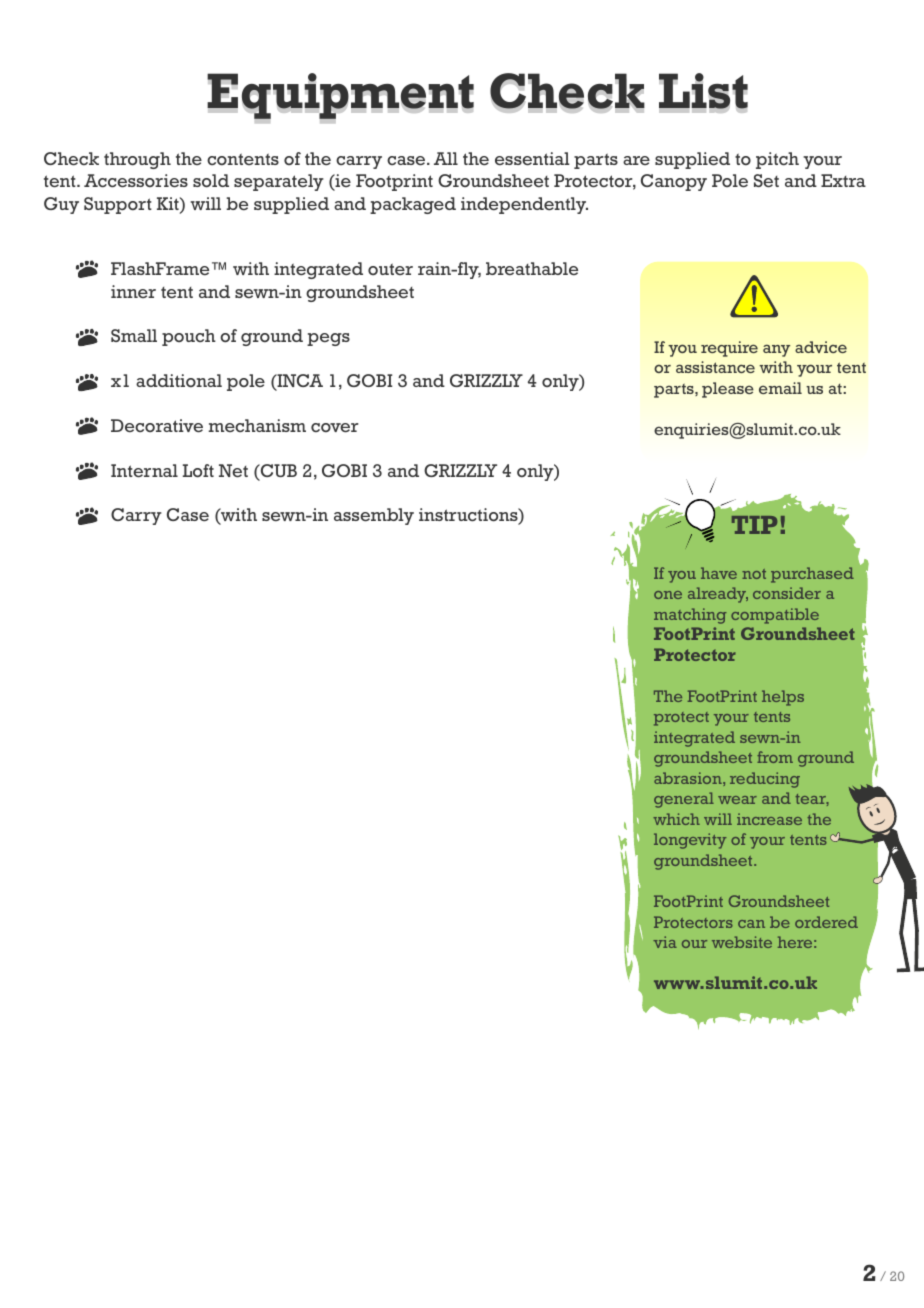 The width and height of the screenshot is (924, 1308). Describe the element at coordinates (703, 94) in the screenshot. I see `List` at that location.
